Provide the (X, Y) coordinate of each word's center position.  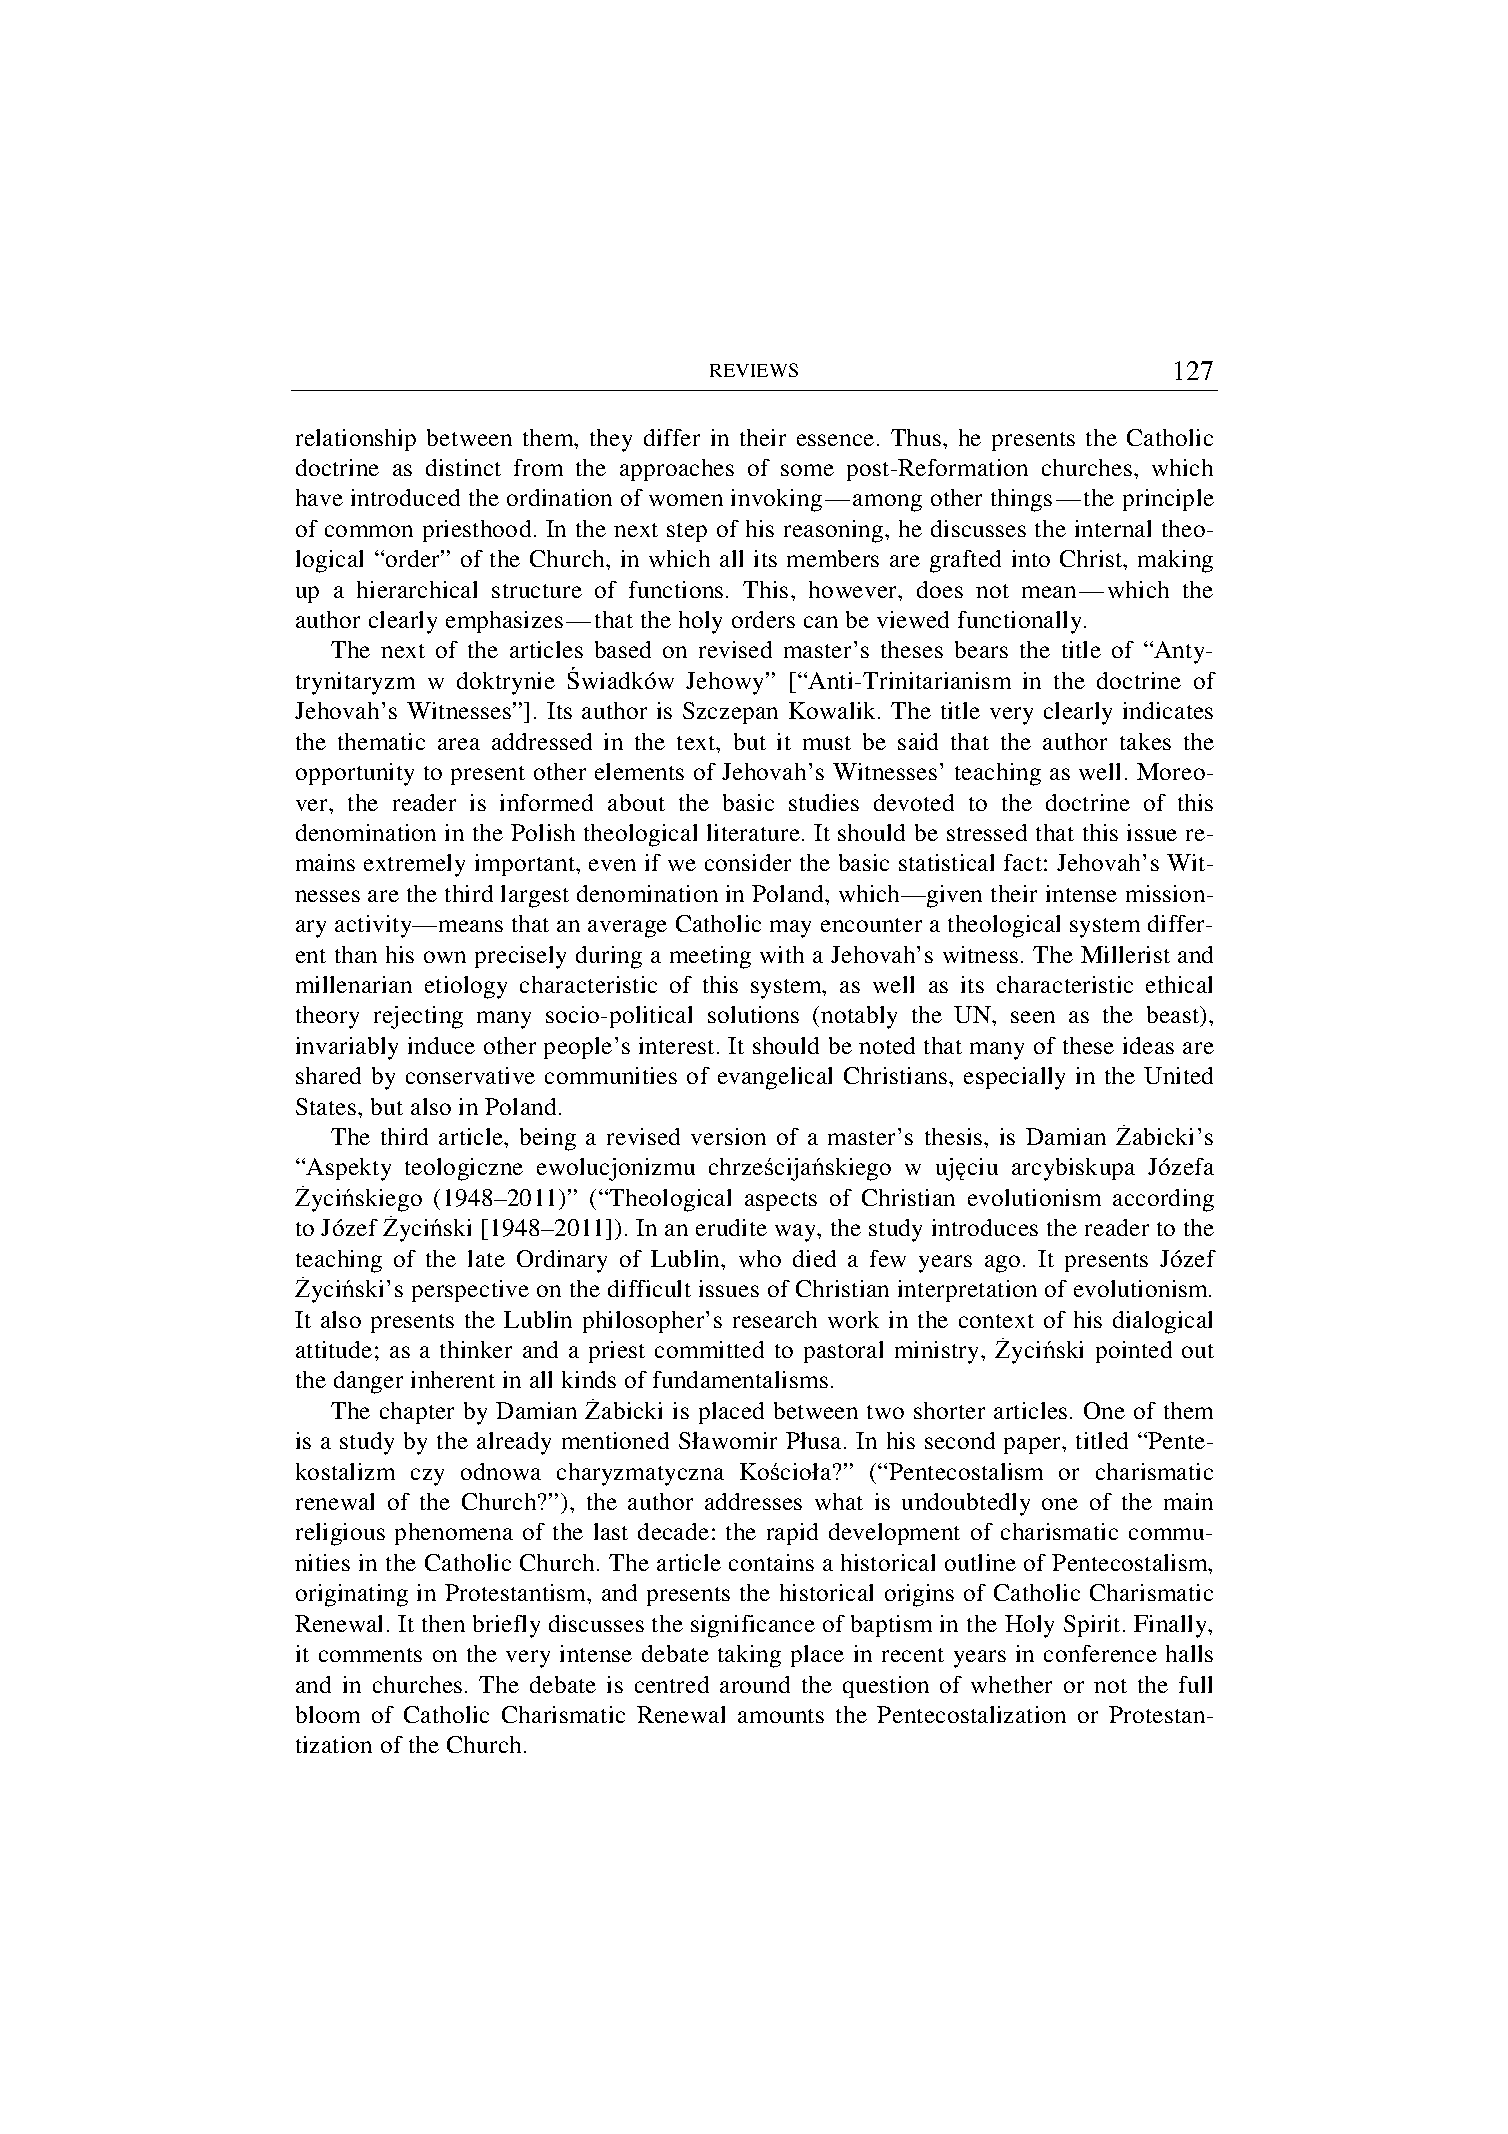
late (486, 1258)
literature (753, 832)
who (760, 1258)
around (755, 1684)
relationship (356, 440)
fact (1023, 862)
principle (1168, 500)
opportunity (355, 774)
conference (1100, 1653)
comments (370, 1655)
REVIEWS (754, 370)
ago (1002, 1264)
